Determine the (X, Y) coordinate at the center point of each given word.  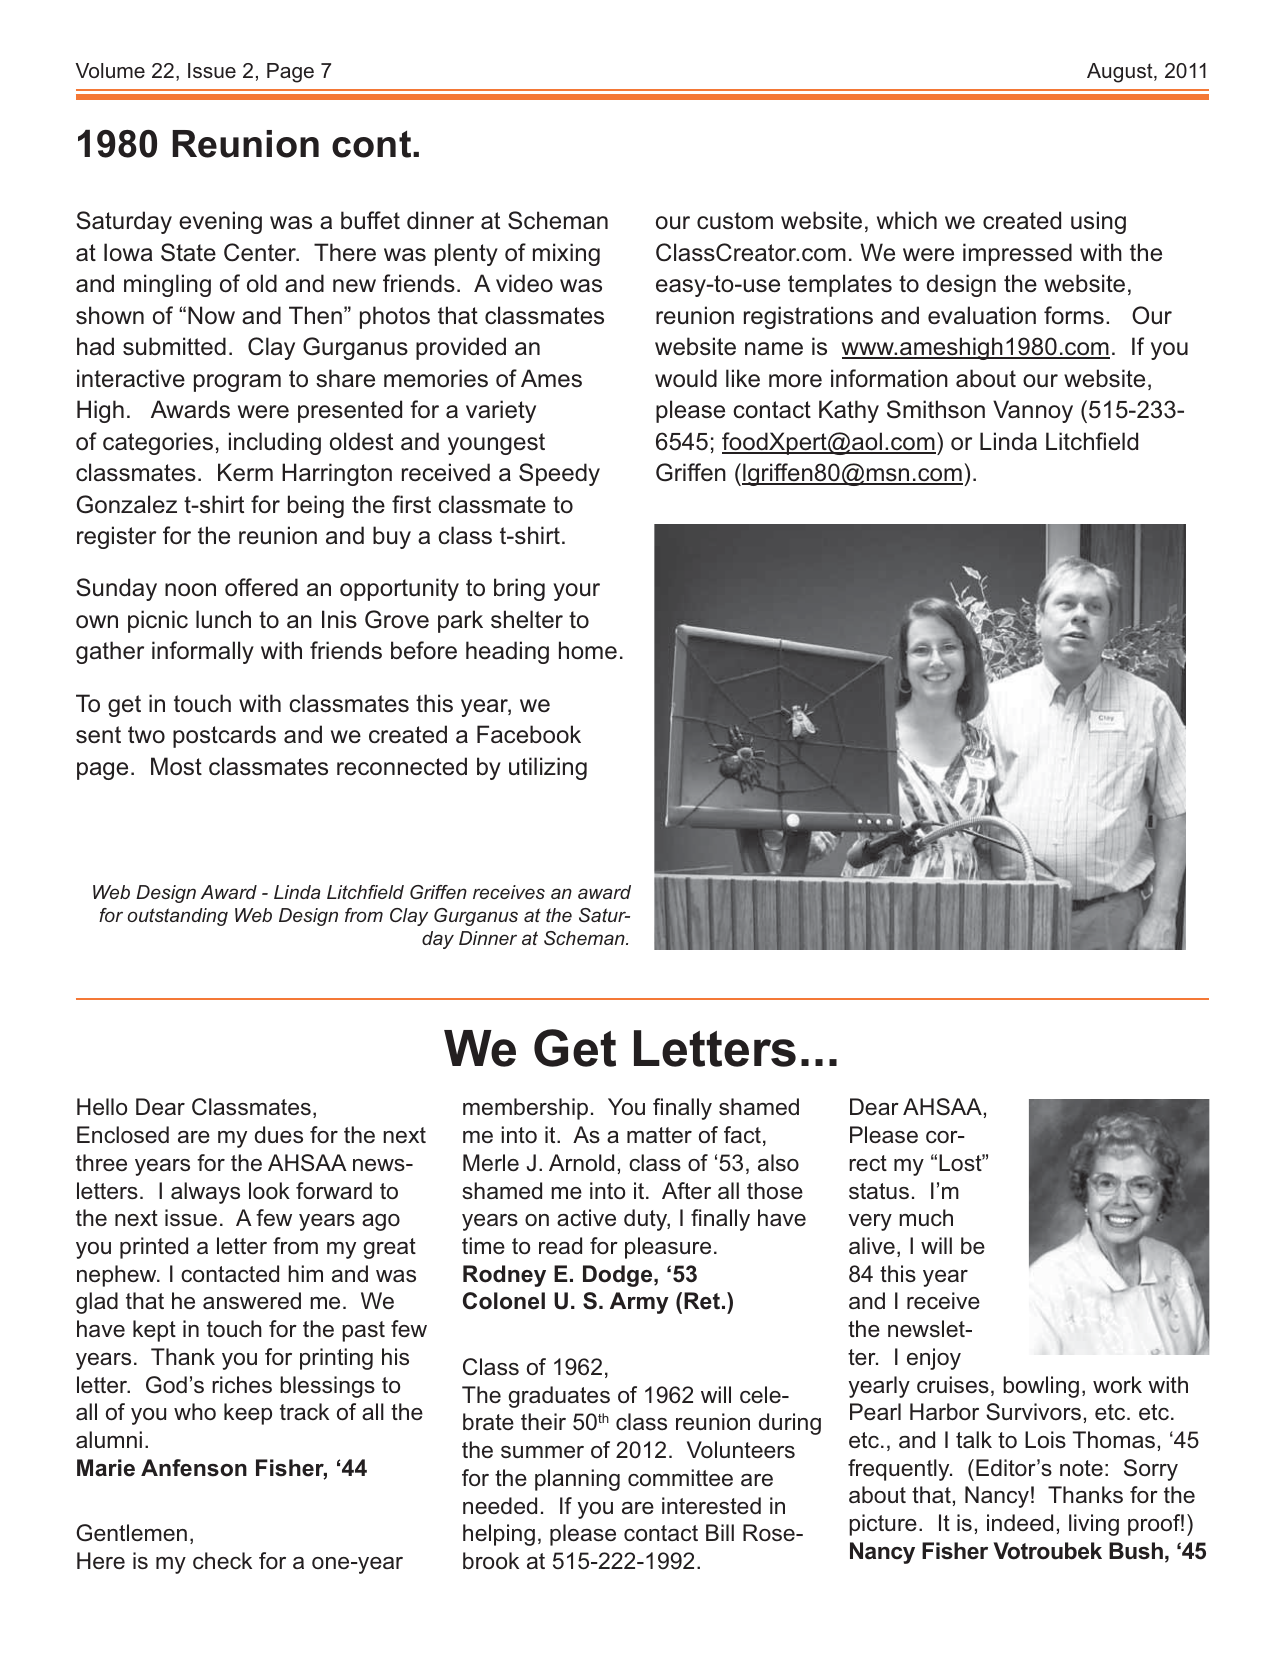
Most (176, 766)
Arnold (581, 1162)
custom (735, 221)
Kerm (245, 472)
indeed (1020, 1522)
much (926, 1217)
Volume (110, 70)
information (889, 378)
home (588, 650)
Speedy (559, 474)
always (205, 1193)
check (222, 1560)
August (1121, 73)
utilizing (548, 768)
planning (577, 1480)
